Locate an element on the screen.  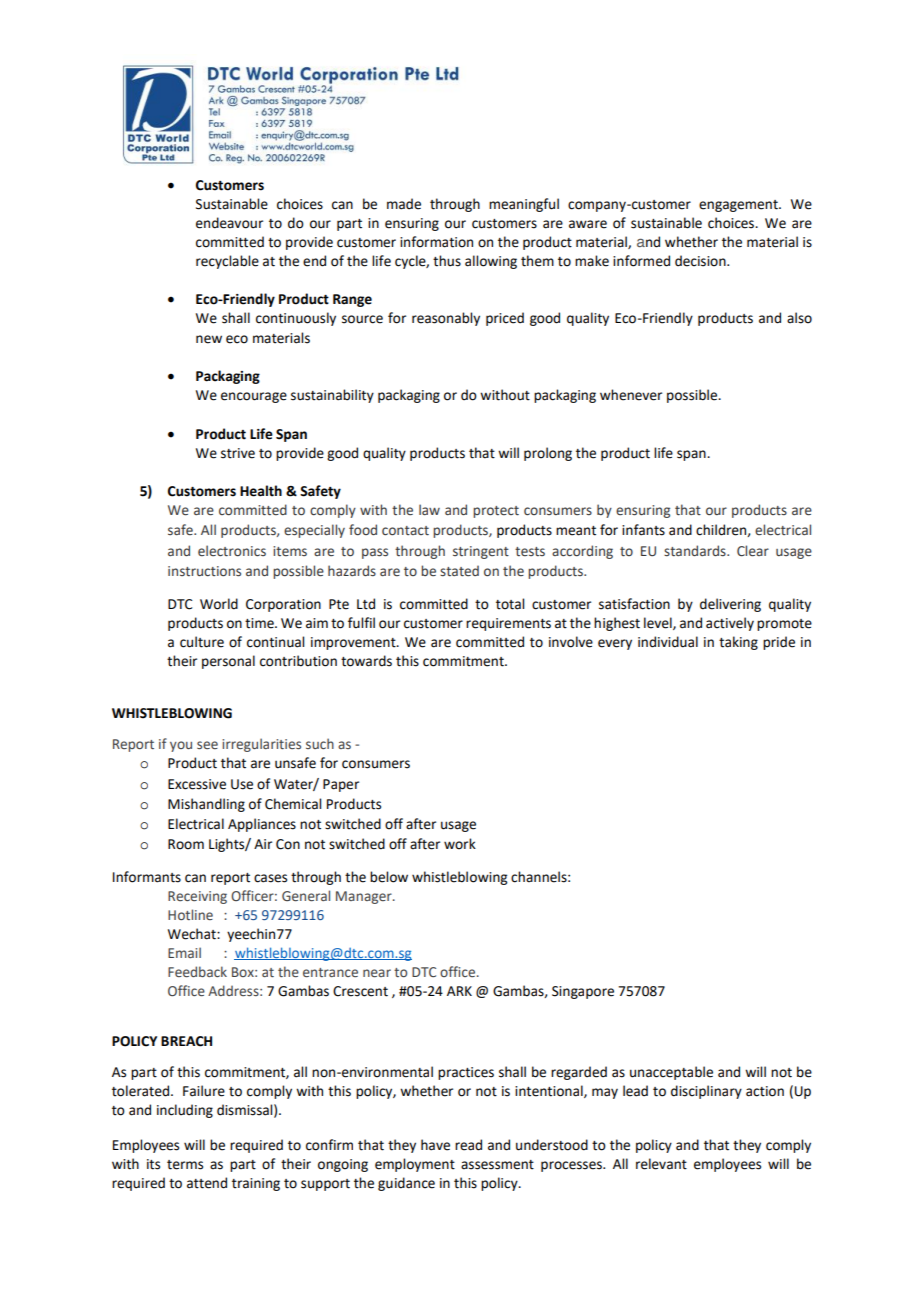
requirements is located at coordinates (508, 624).
